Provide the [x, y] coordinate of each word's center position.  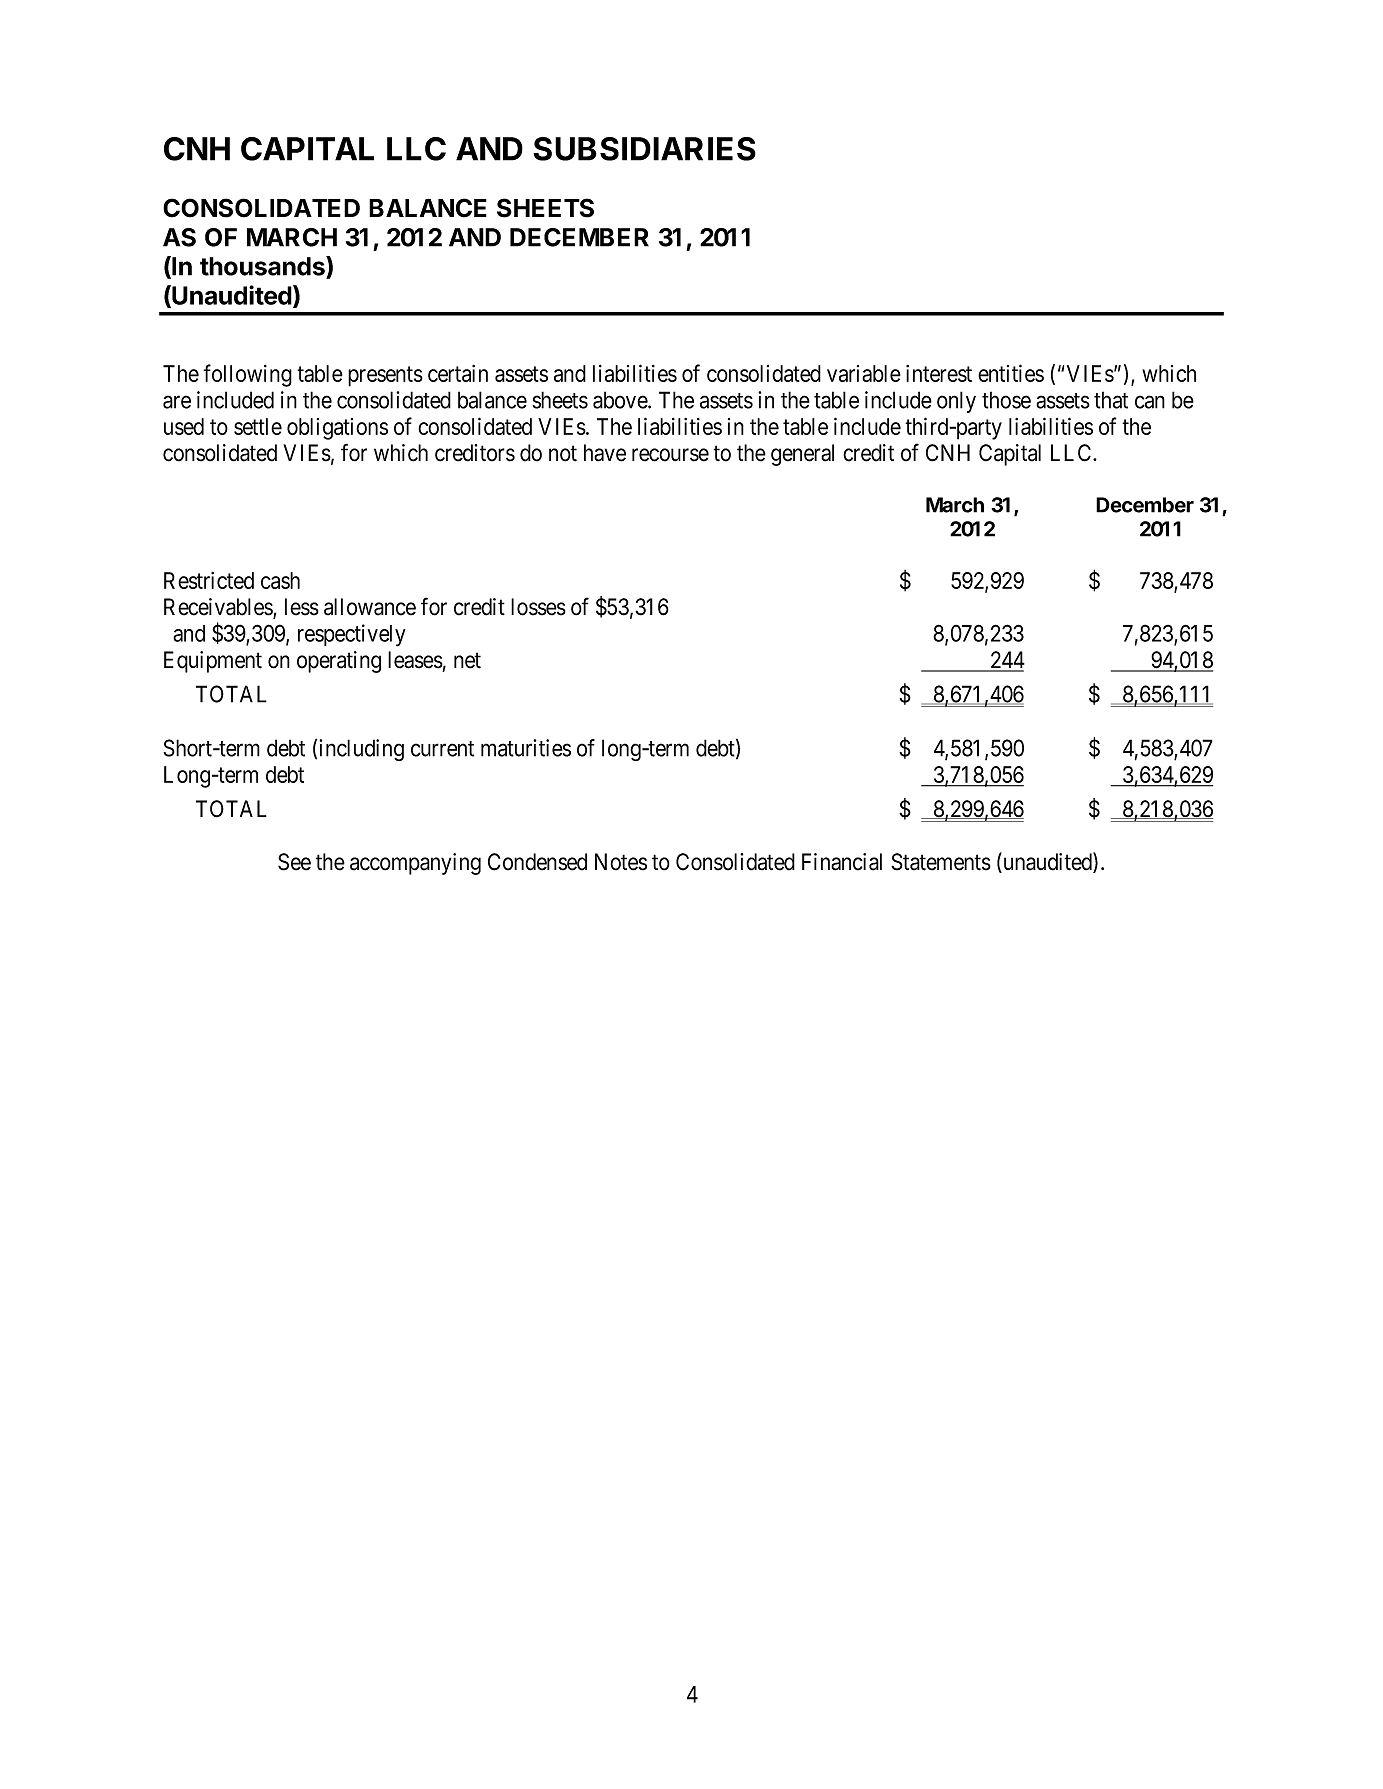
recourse [670, 455]
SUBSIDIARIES [644, 149]
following [247, 375]
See [294, 862]
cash [280, 580]
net [467, 660]
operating [339, 662]
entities [1011, 373]
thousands [263, 266]
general [802, 455]
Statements [941, 862]
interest [939, 373]
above [621, 400]
